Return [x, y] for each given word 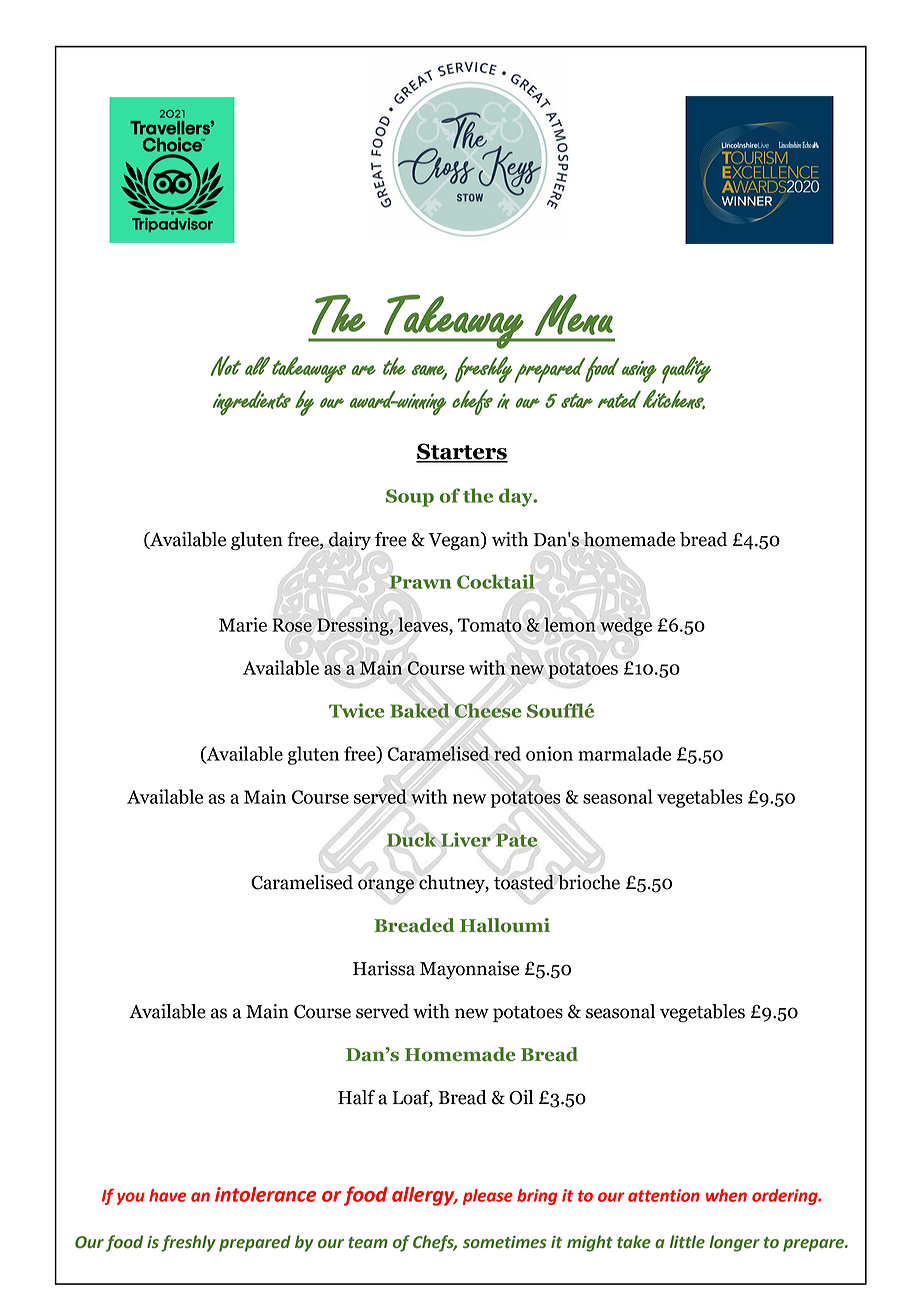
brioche [589, 882]
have [167, 1195]
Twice [356, 710]
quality [686, 370]
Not [226, 366]
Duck [411, 839]
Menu [574, 315]
